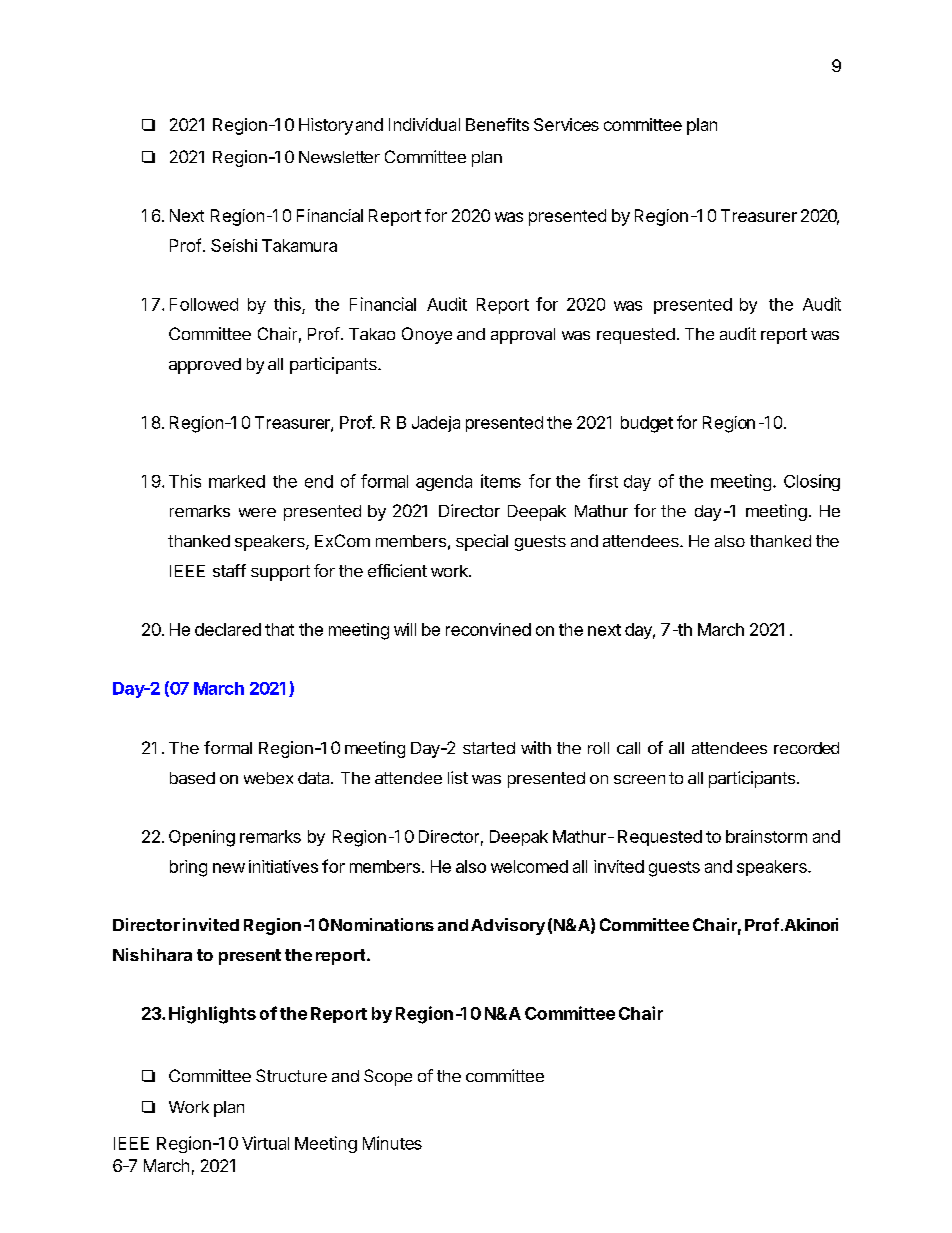 The width and height of the document is (952, 1233). I want to click on Virtual, so click(265, 1143).
